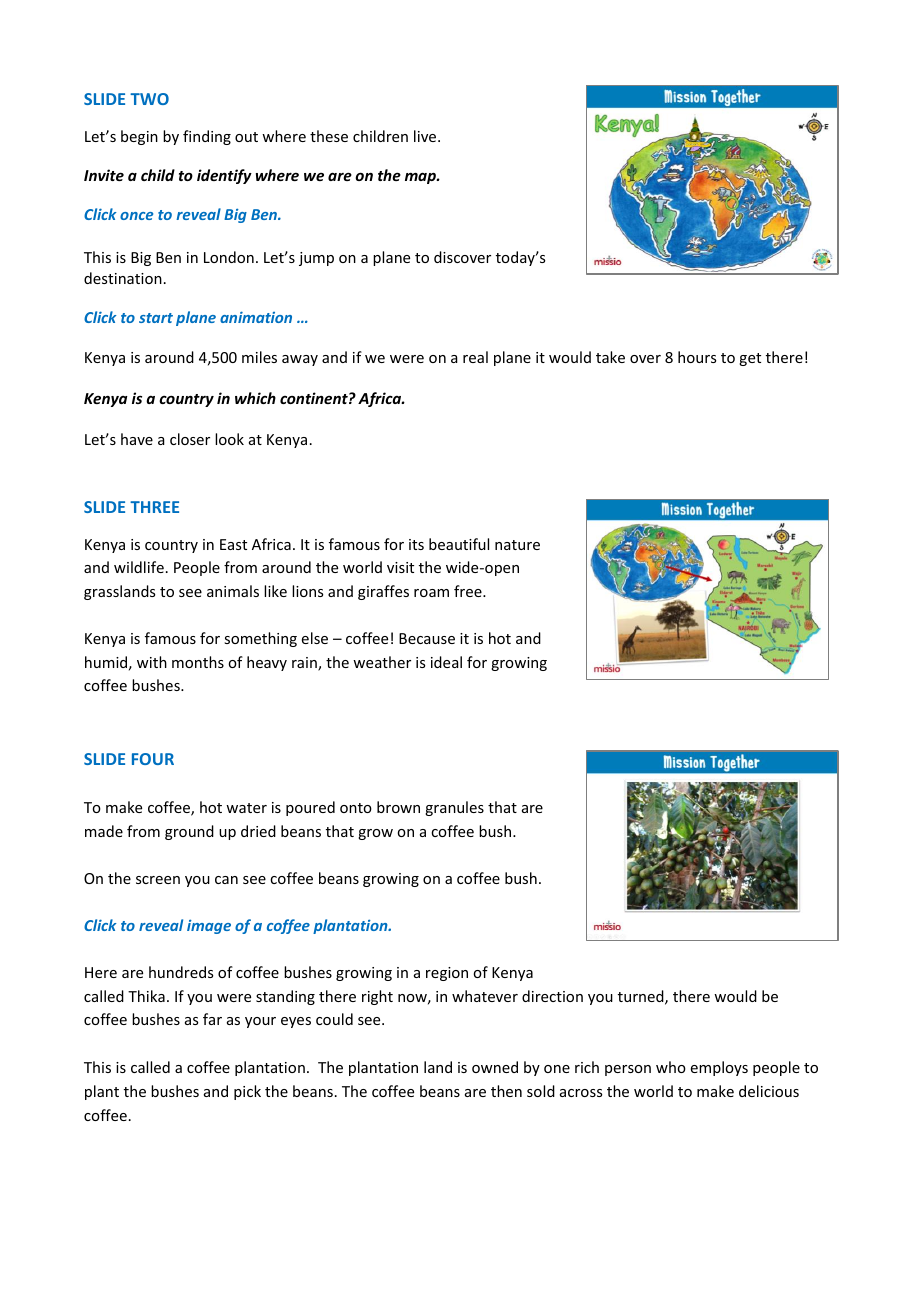 The image size is (924, 1308). What do you see at coordinates (189, 832) in the image?
I see `ground` at bounding box center [189, 832].
